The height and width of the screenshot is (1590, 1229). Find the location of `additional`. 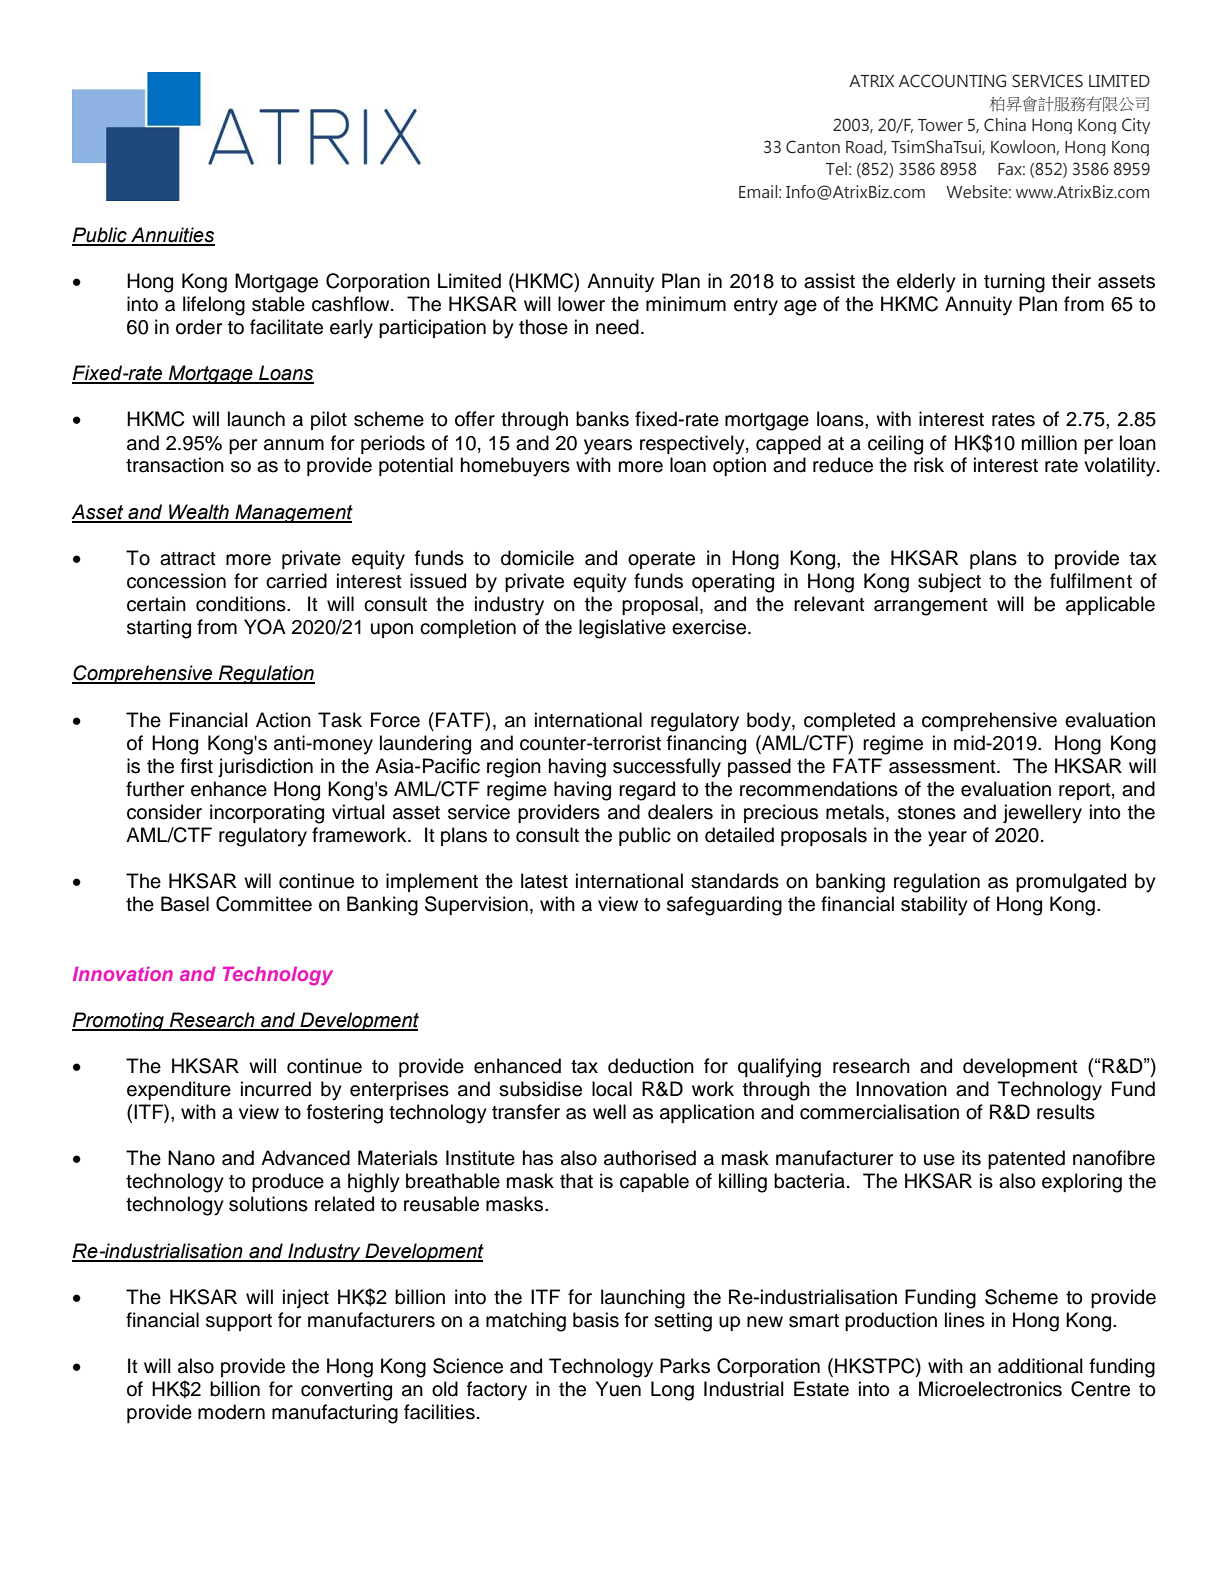

additional is located at coordinates (1040, 1366).
